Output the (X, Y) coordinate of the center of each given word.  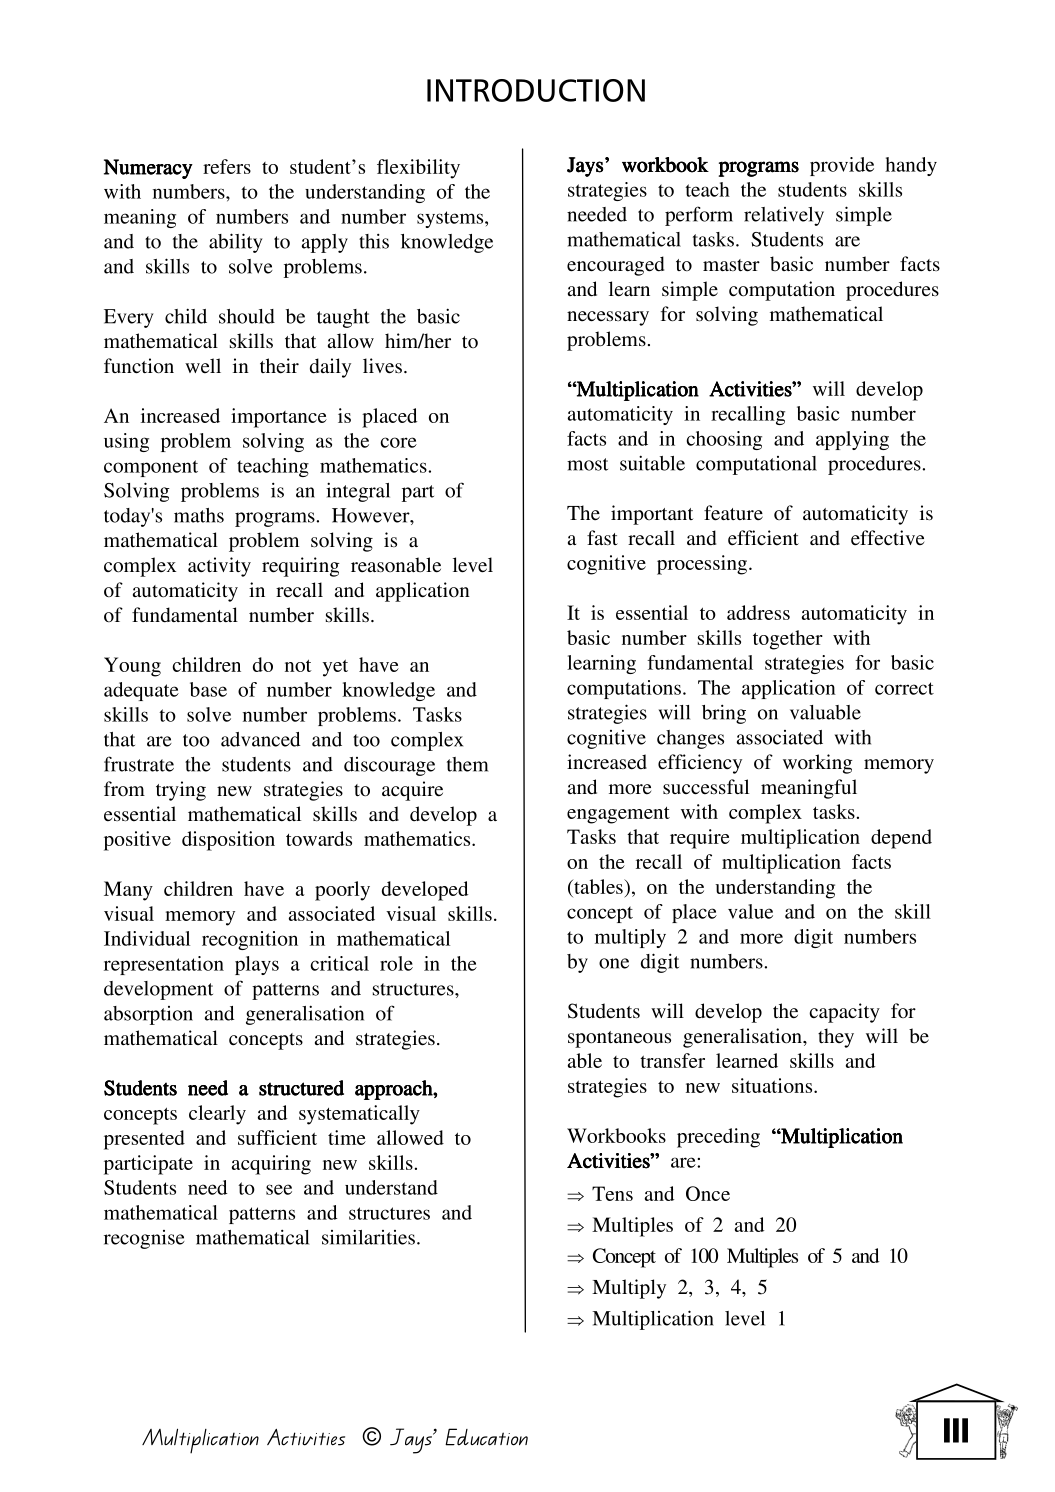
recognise (144, 1239)
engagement (618, 815)
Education (486, 1437)
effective (887, 538)
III (956, 1430)
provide (842, 166)
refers (227, 166)
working (817, 764)
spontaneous (619, 1039)
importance (279, 418)
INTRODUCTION (536, 90)
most (587, 464)
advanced (260, 739)
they (836, 1038)
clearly (217, 1115)
